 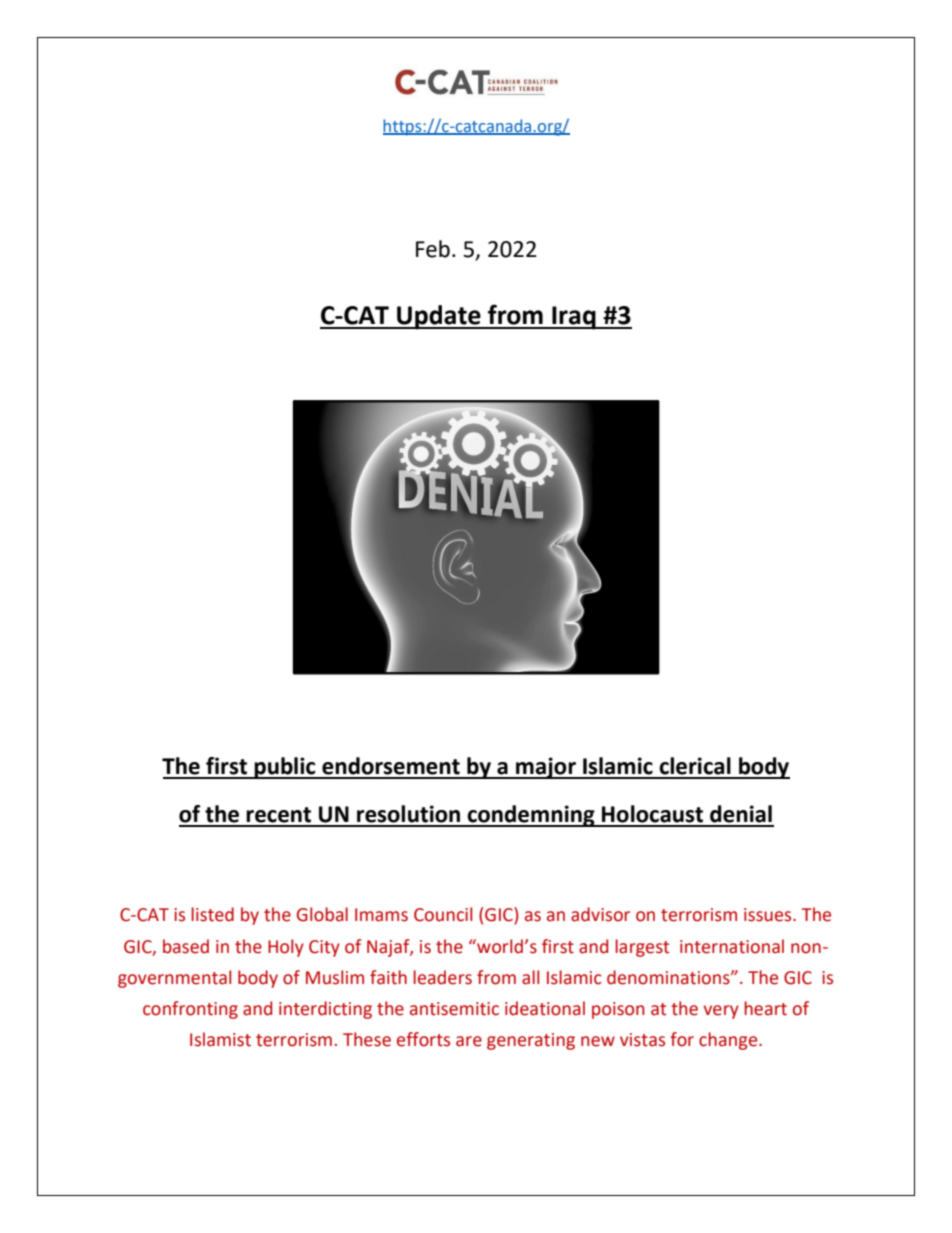 What do you see at coordinates (285, 768) in the page?
I see `public` at bounding box center [285, 768].
